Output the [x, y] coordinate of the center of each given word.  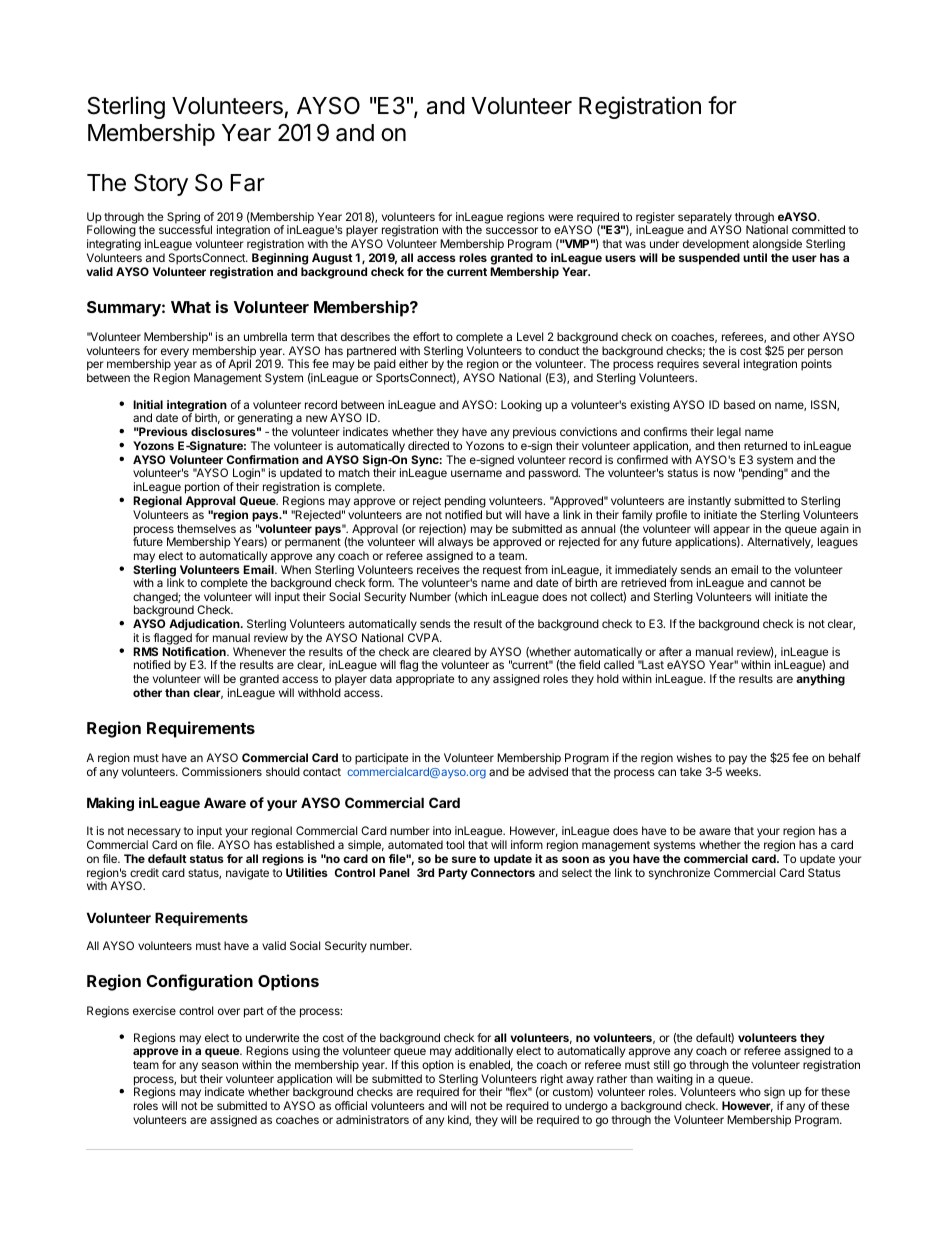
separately [705, 219]
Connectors [503, 872]
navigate [247, 874]
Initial [148, 404]
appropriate [425, 680]
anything [820, 680]
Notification [195, 651]
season [220, 1065]
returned [765, 445]
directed [428, 445]
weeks [743, 771]
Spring [183, 218]
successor [512, 230]
